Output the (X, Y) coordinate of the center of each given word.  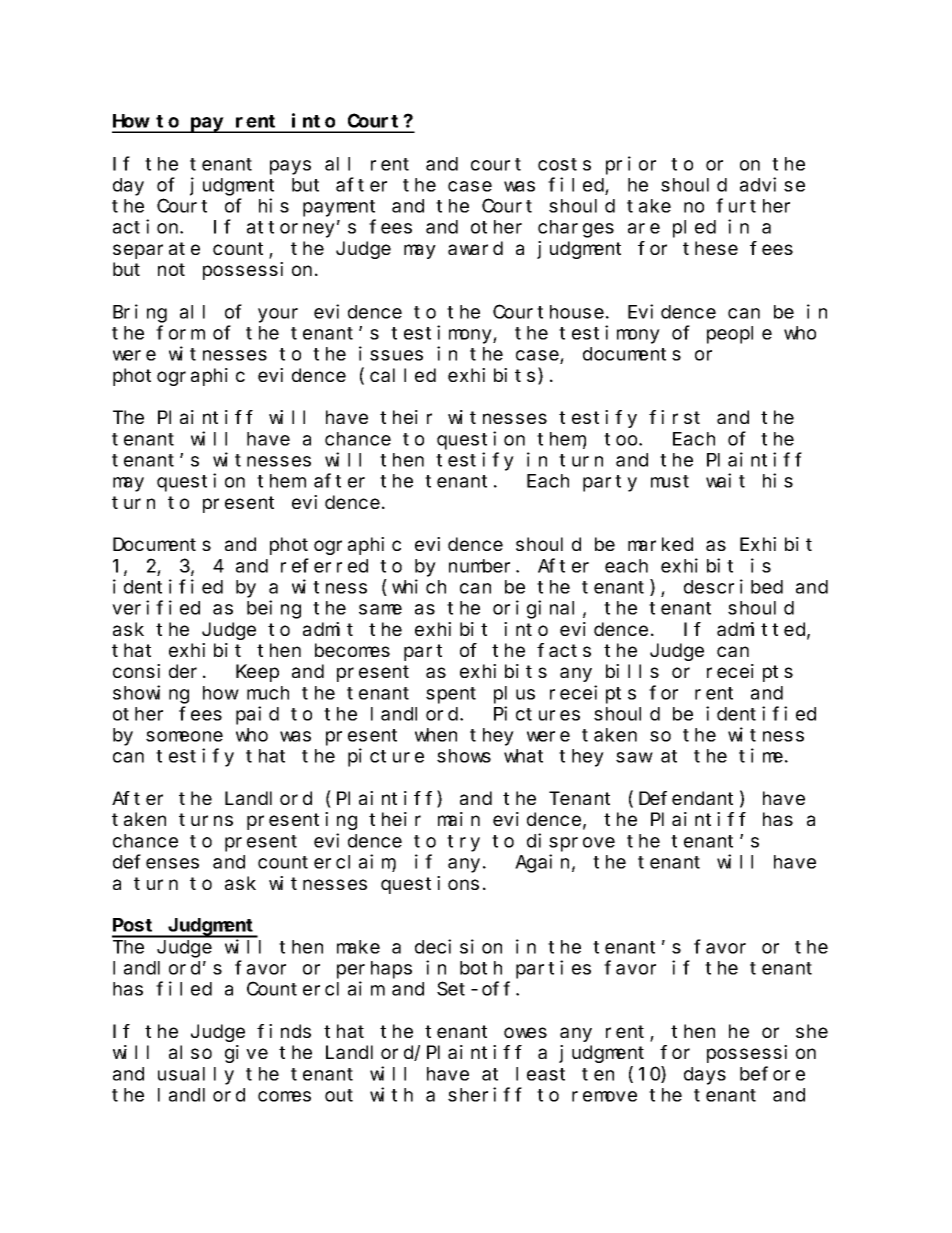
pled (694, 229)
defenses (156, 862)
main (459, 819)
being (274, 609)
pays (290, 167)
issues (391, 353)
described (733, 586)
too (622, 439)
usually (196, 1076)
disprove (571, 842)
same (380, 609)
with (391, 1094)
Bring (140, 313)
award (475, 248)
